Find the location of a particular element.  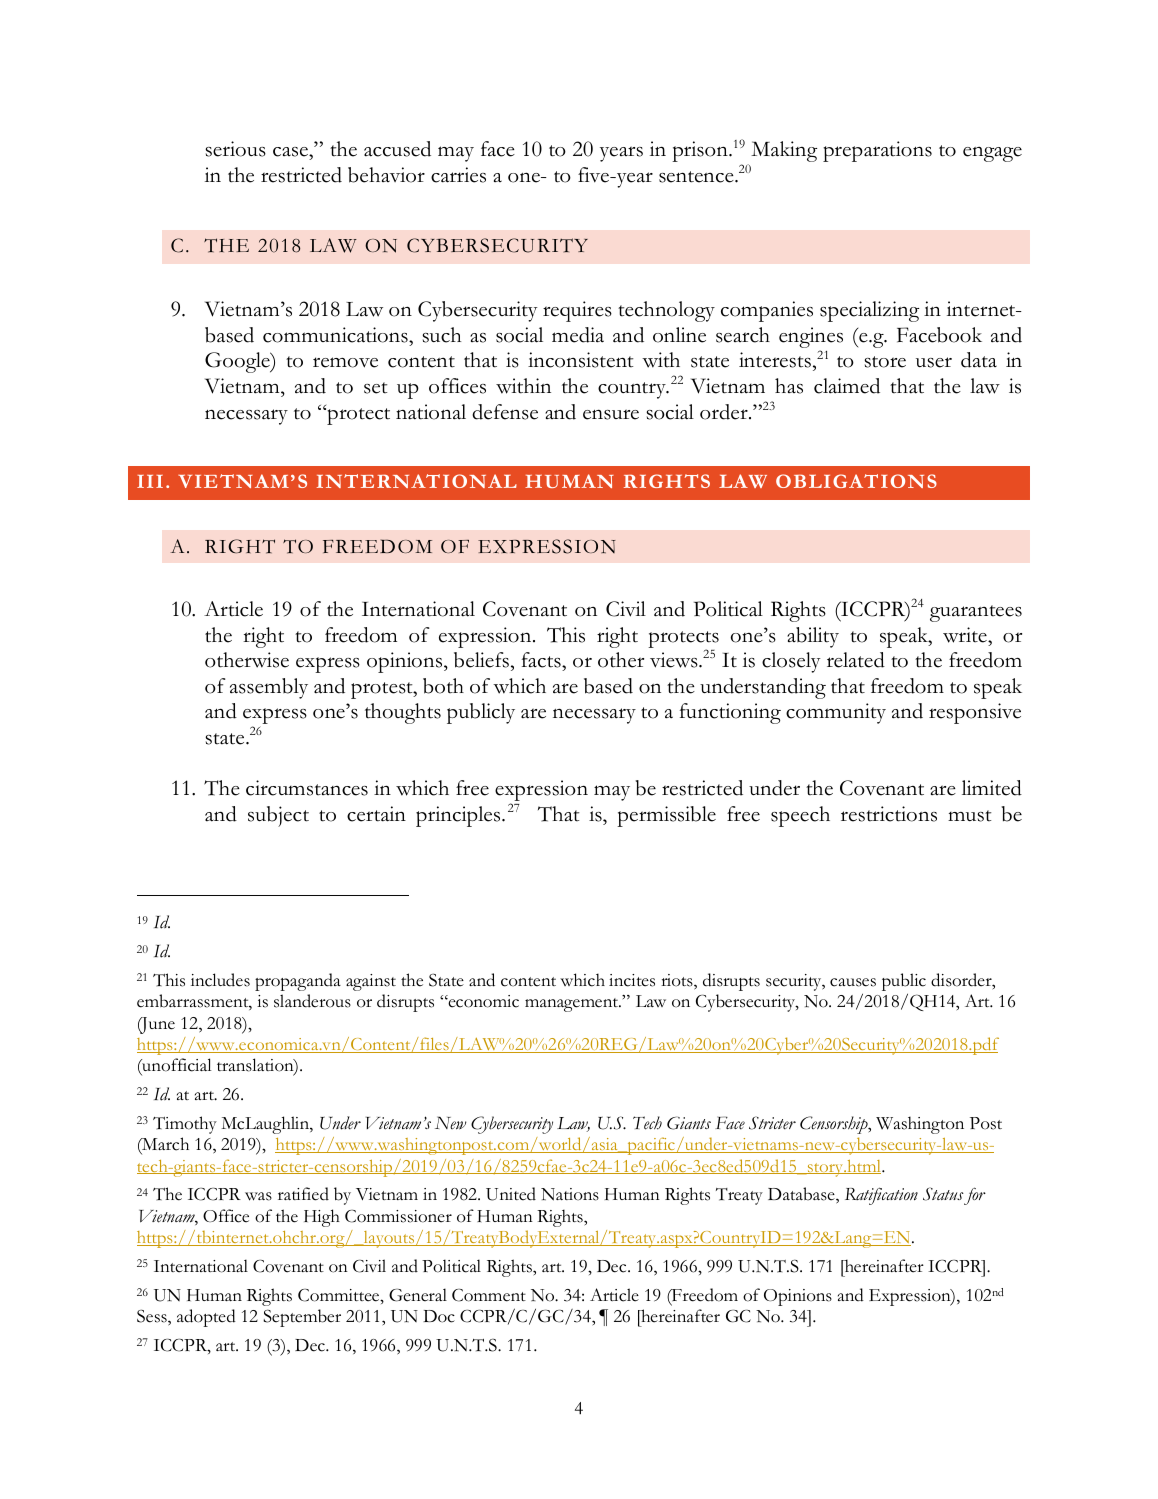

carries is located at coordinates (458, 175).
